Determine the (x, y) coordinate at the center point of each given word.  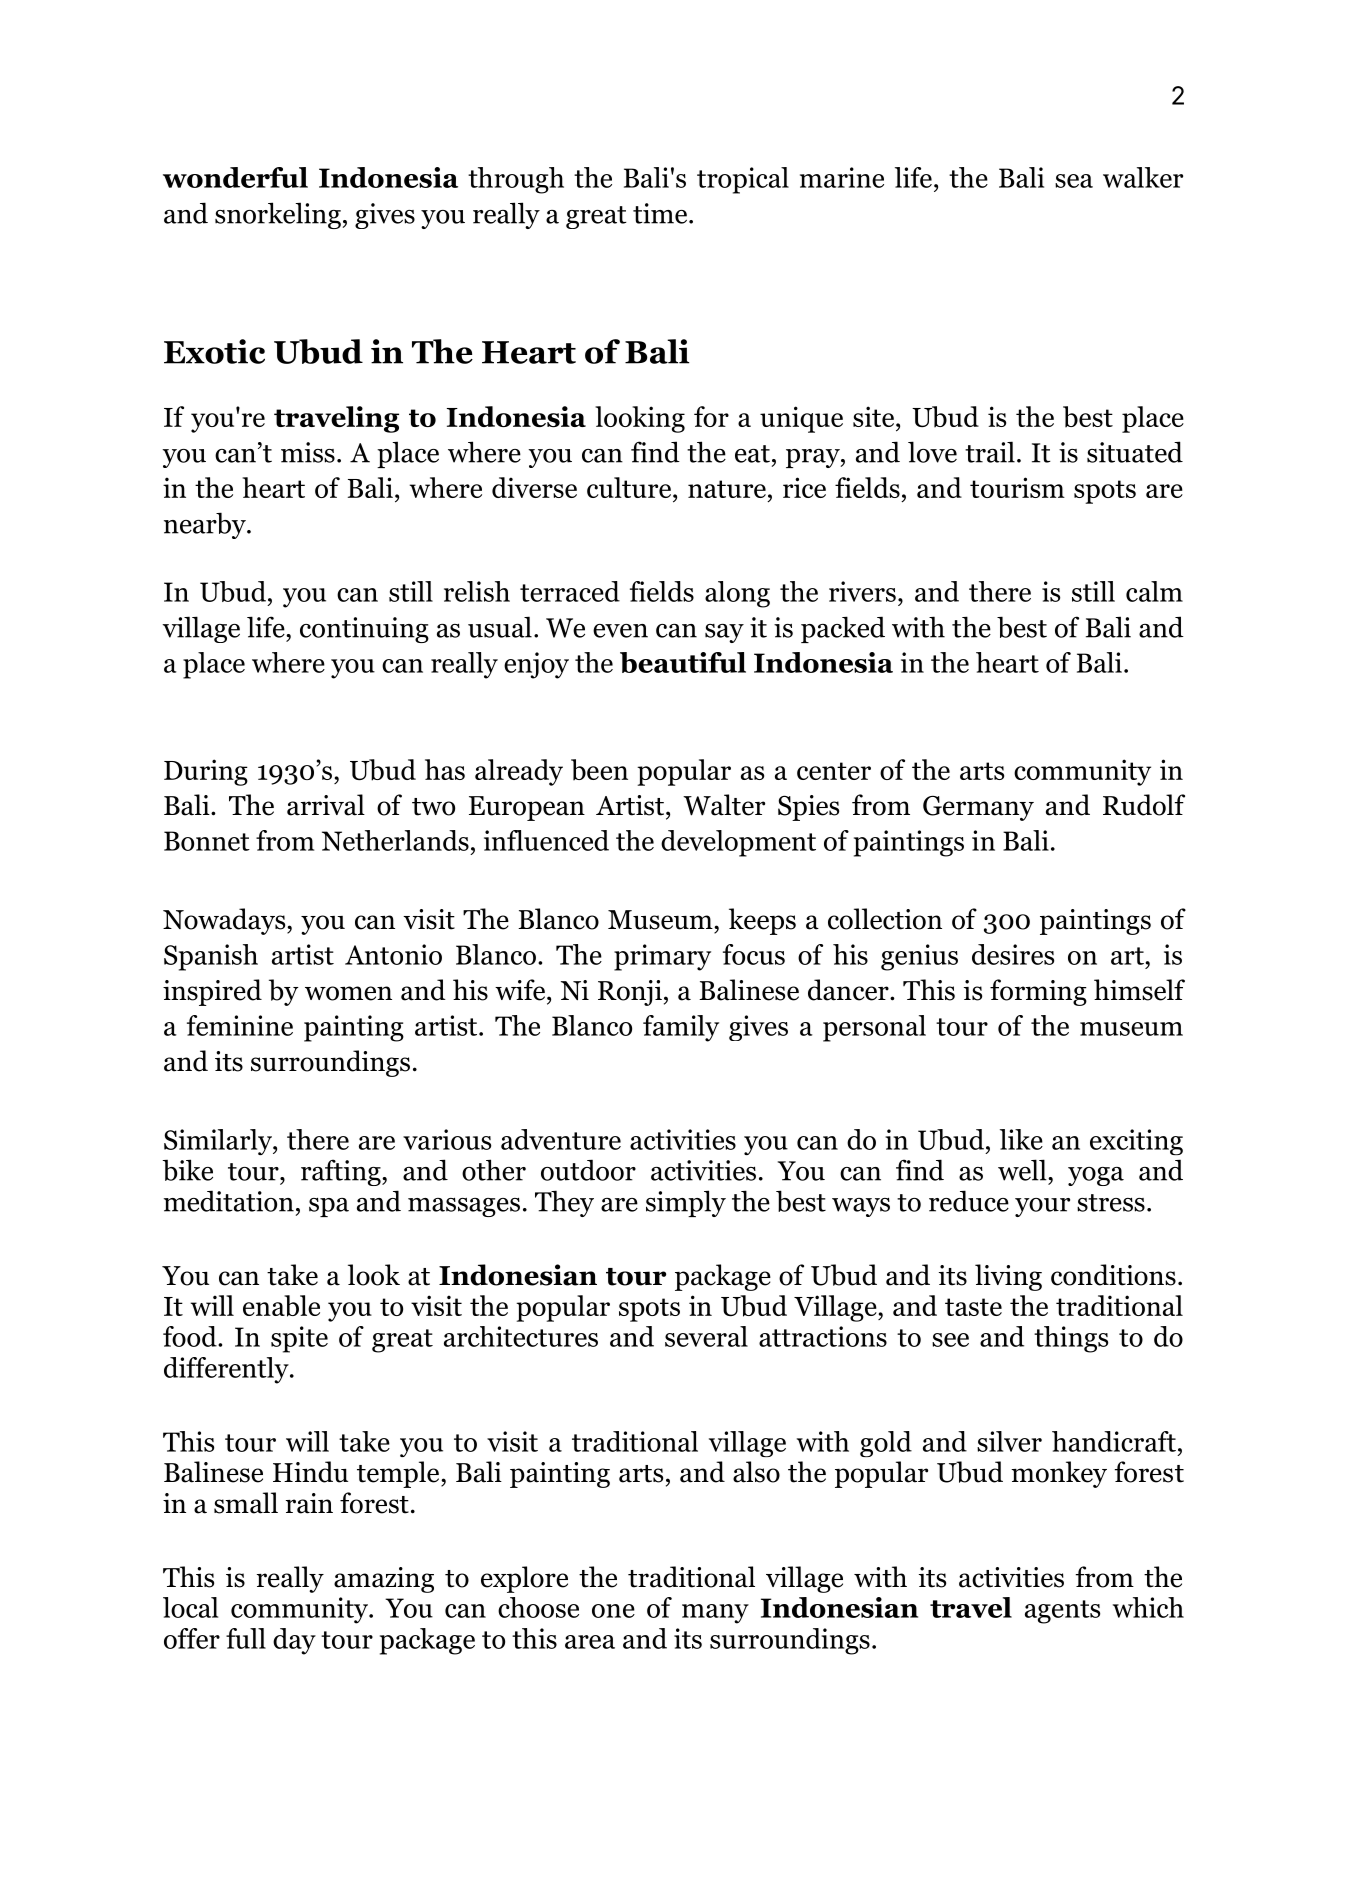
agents (1062, 1612)
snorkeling (278, 215)
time (661, 213)
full (246, 1638)
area (590, 1642)
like (1021, 1139)
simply (686, 1203)
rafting (342, 1172)
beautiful (683, 662)
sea (1074, 181)
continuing (364, 630)
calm (1154, 591)
